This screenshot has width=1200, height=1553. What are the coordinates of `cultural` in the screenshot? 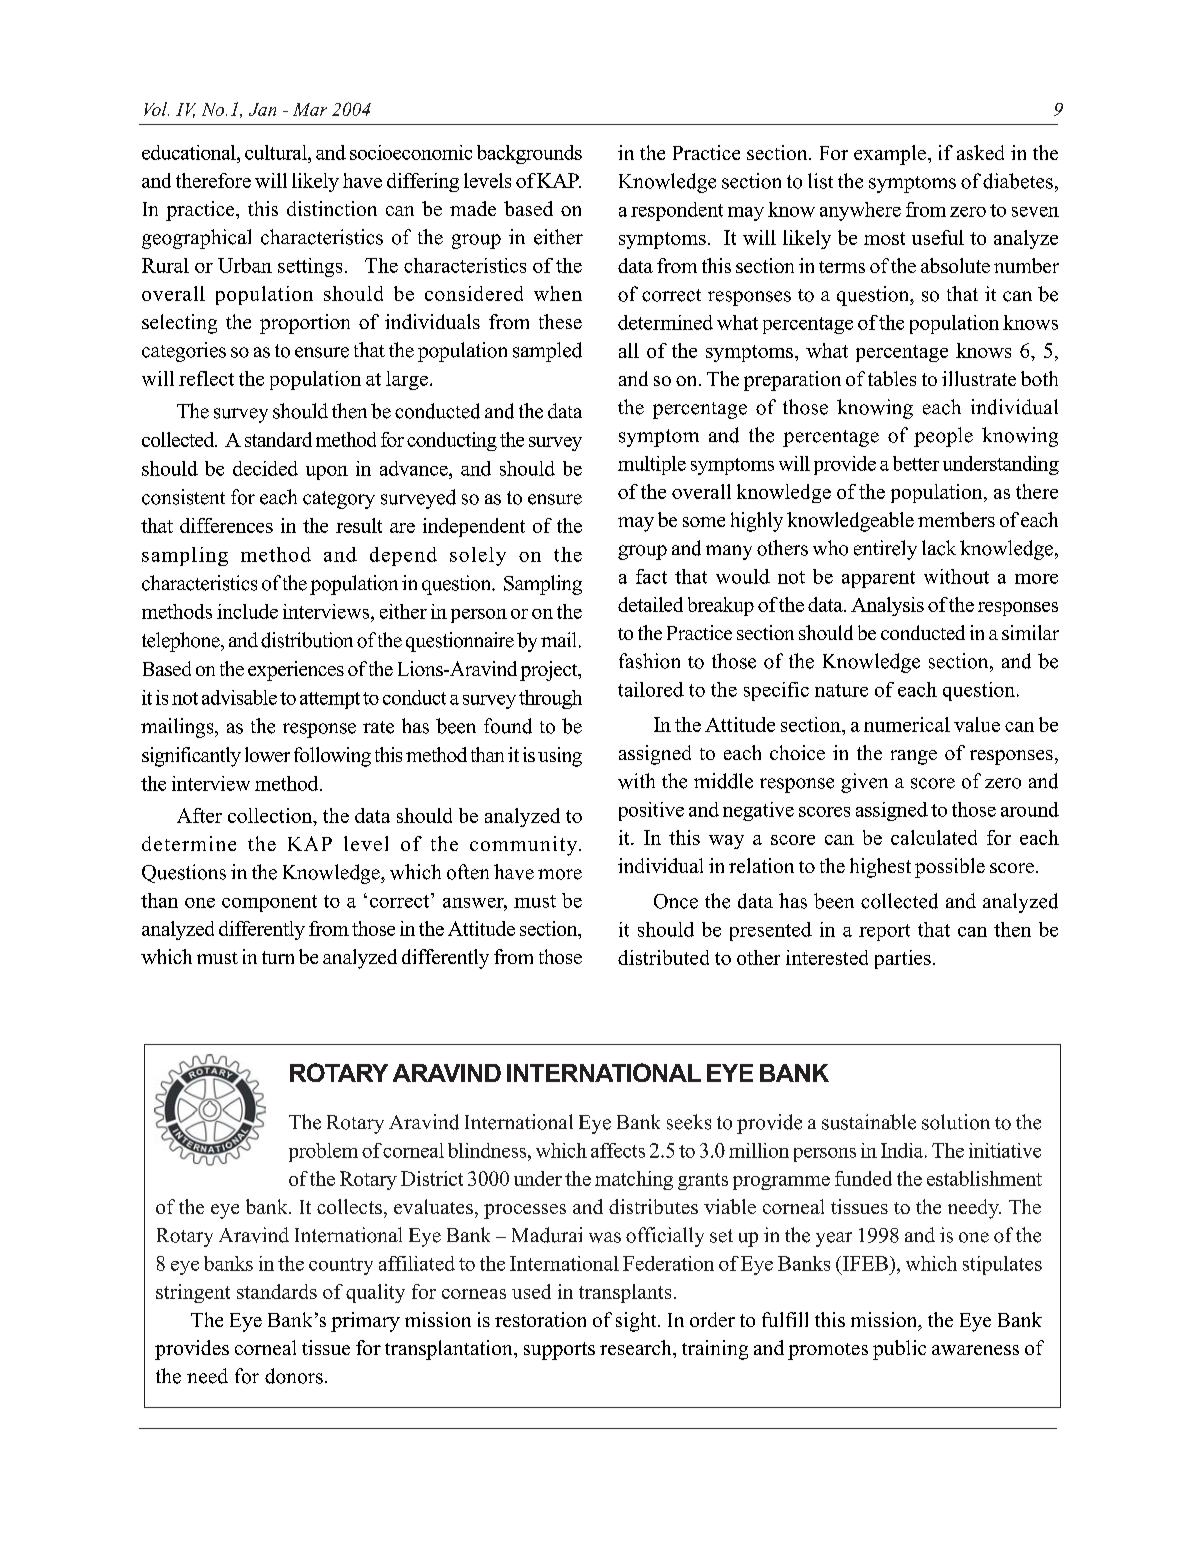 It's located at (277, 152).
